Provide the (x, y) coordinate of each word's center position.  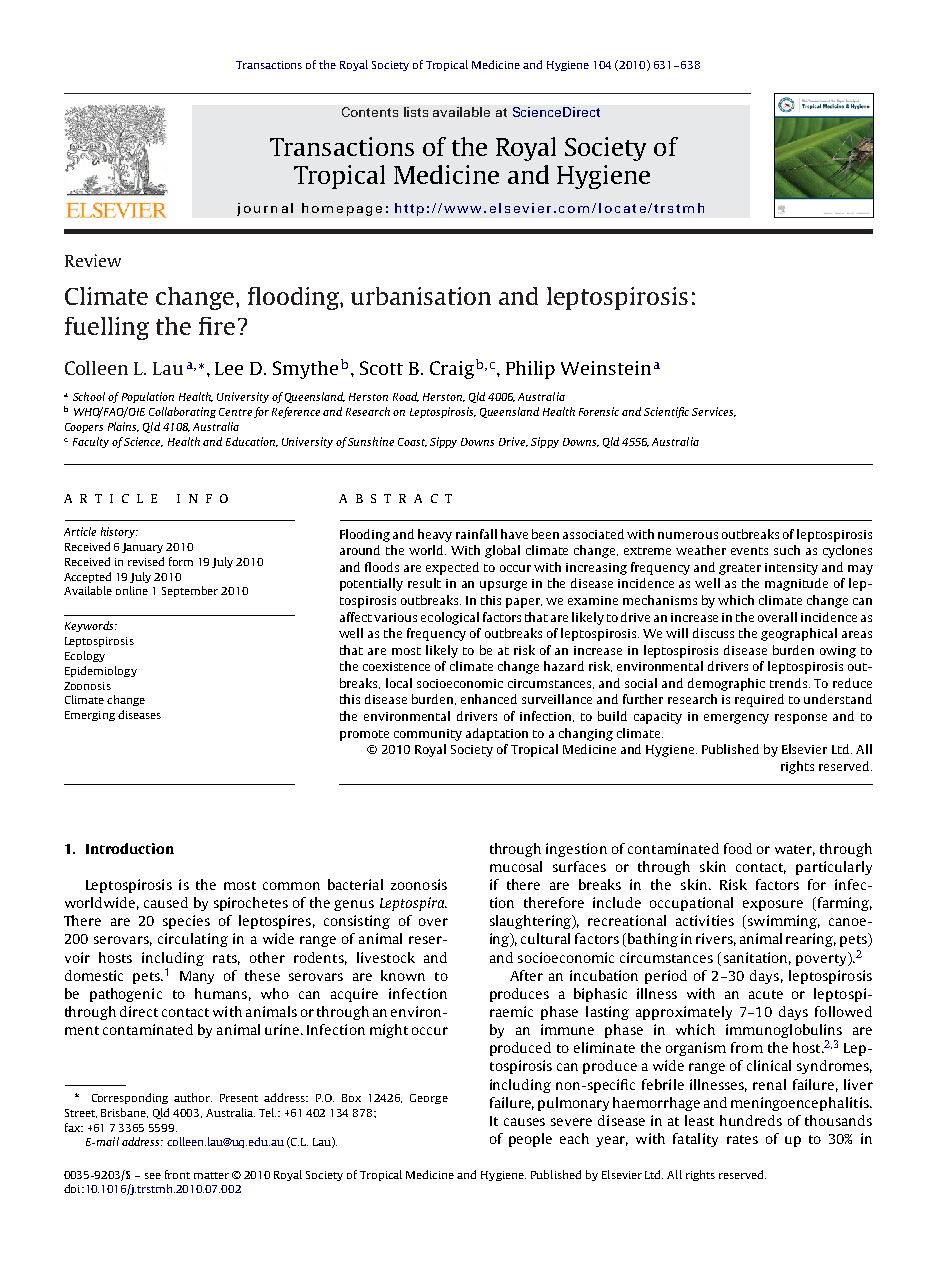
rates (742, 1139)
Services (714, 412)
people (530, 1140)
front (177, 1174)
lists (416, 112)
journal (265, 209)
